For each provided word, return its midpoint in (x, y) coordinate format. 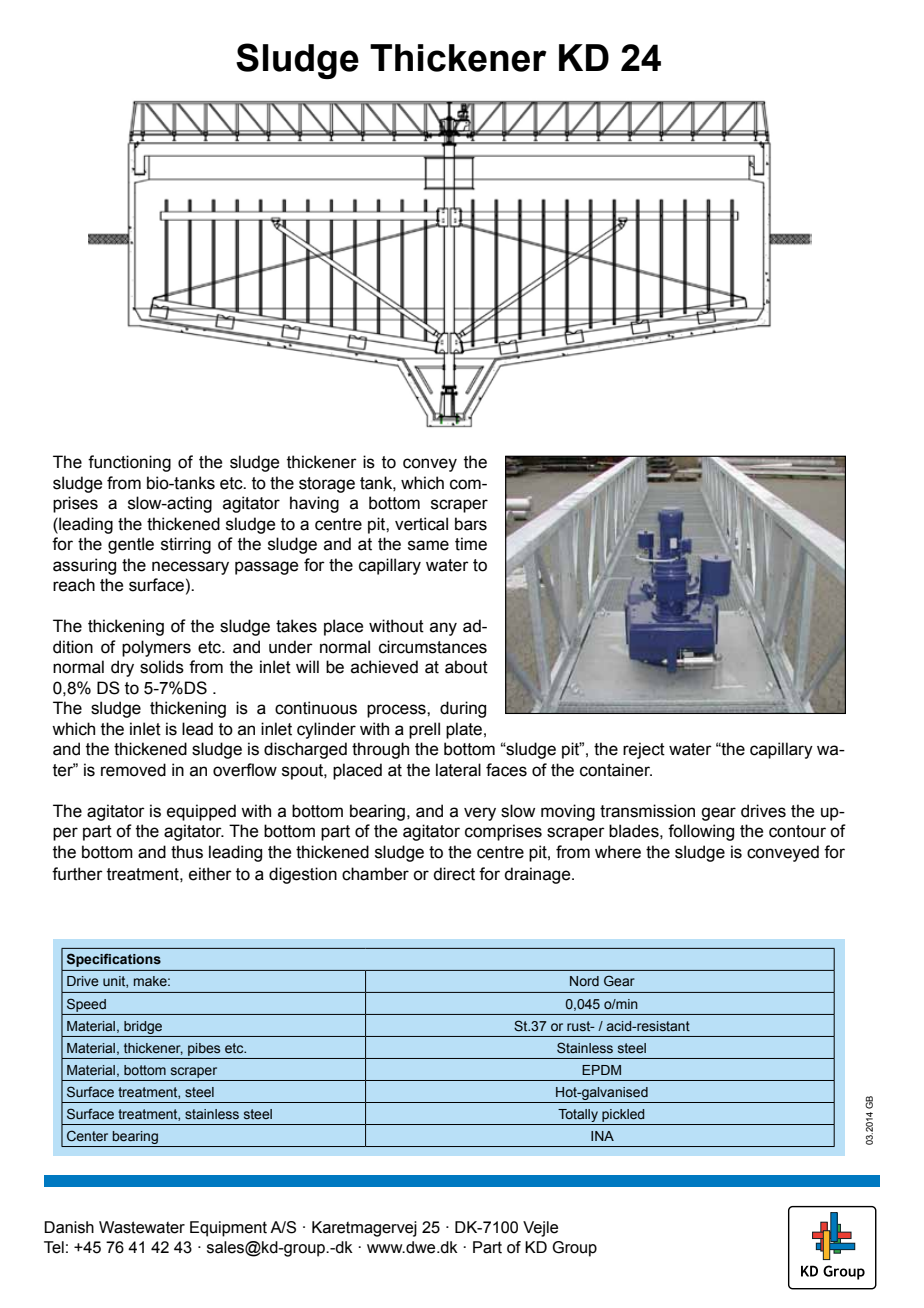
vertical (421, 524)
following (701, 832)
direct (454, 874)
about (466, 667)
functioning (129, 463)
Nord (584, 981)
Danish (69, 1227)
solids (162, 667)
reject (644, 750)
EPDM (601, 1070)
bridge (143, 1027)
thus (187, 852)
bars (471, 524)
